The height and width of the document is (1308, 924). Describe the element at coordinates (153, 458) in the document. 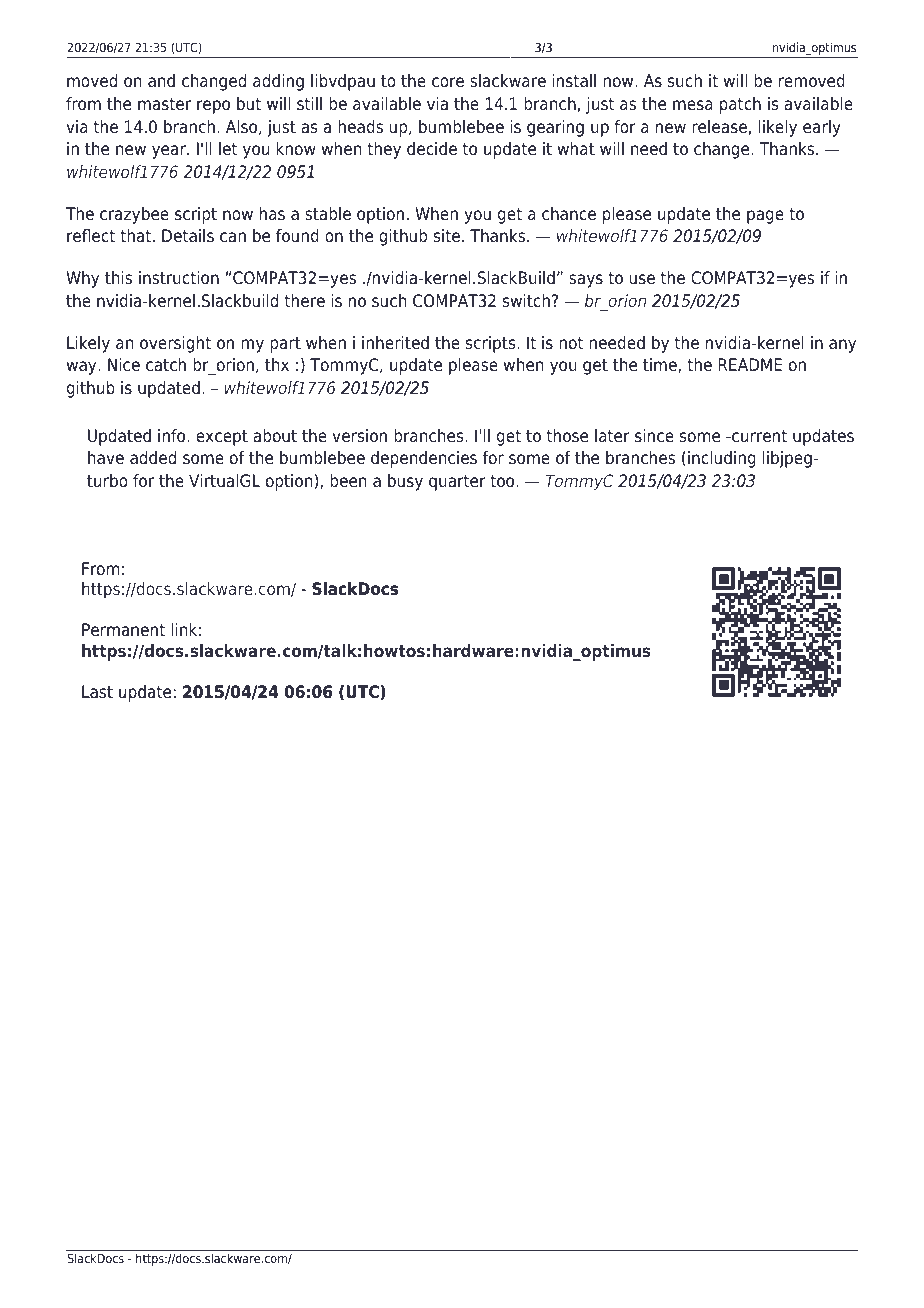

I see `added` at that location.
